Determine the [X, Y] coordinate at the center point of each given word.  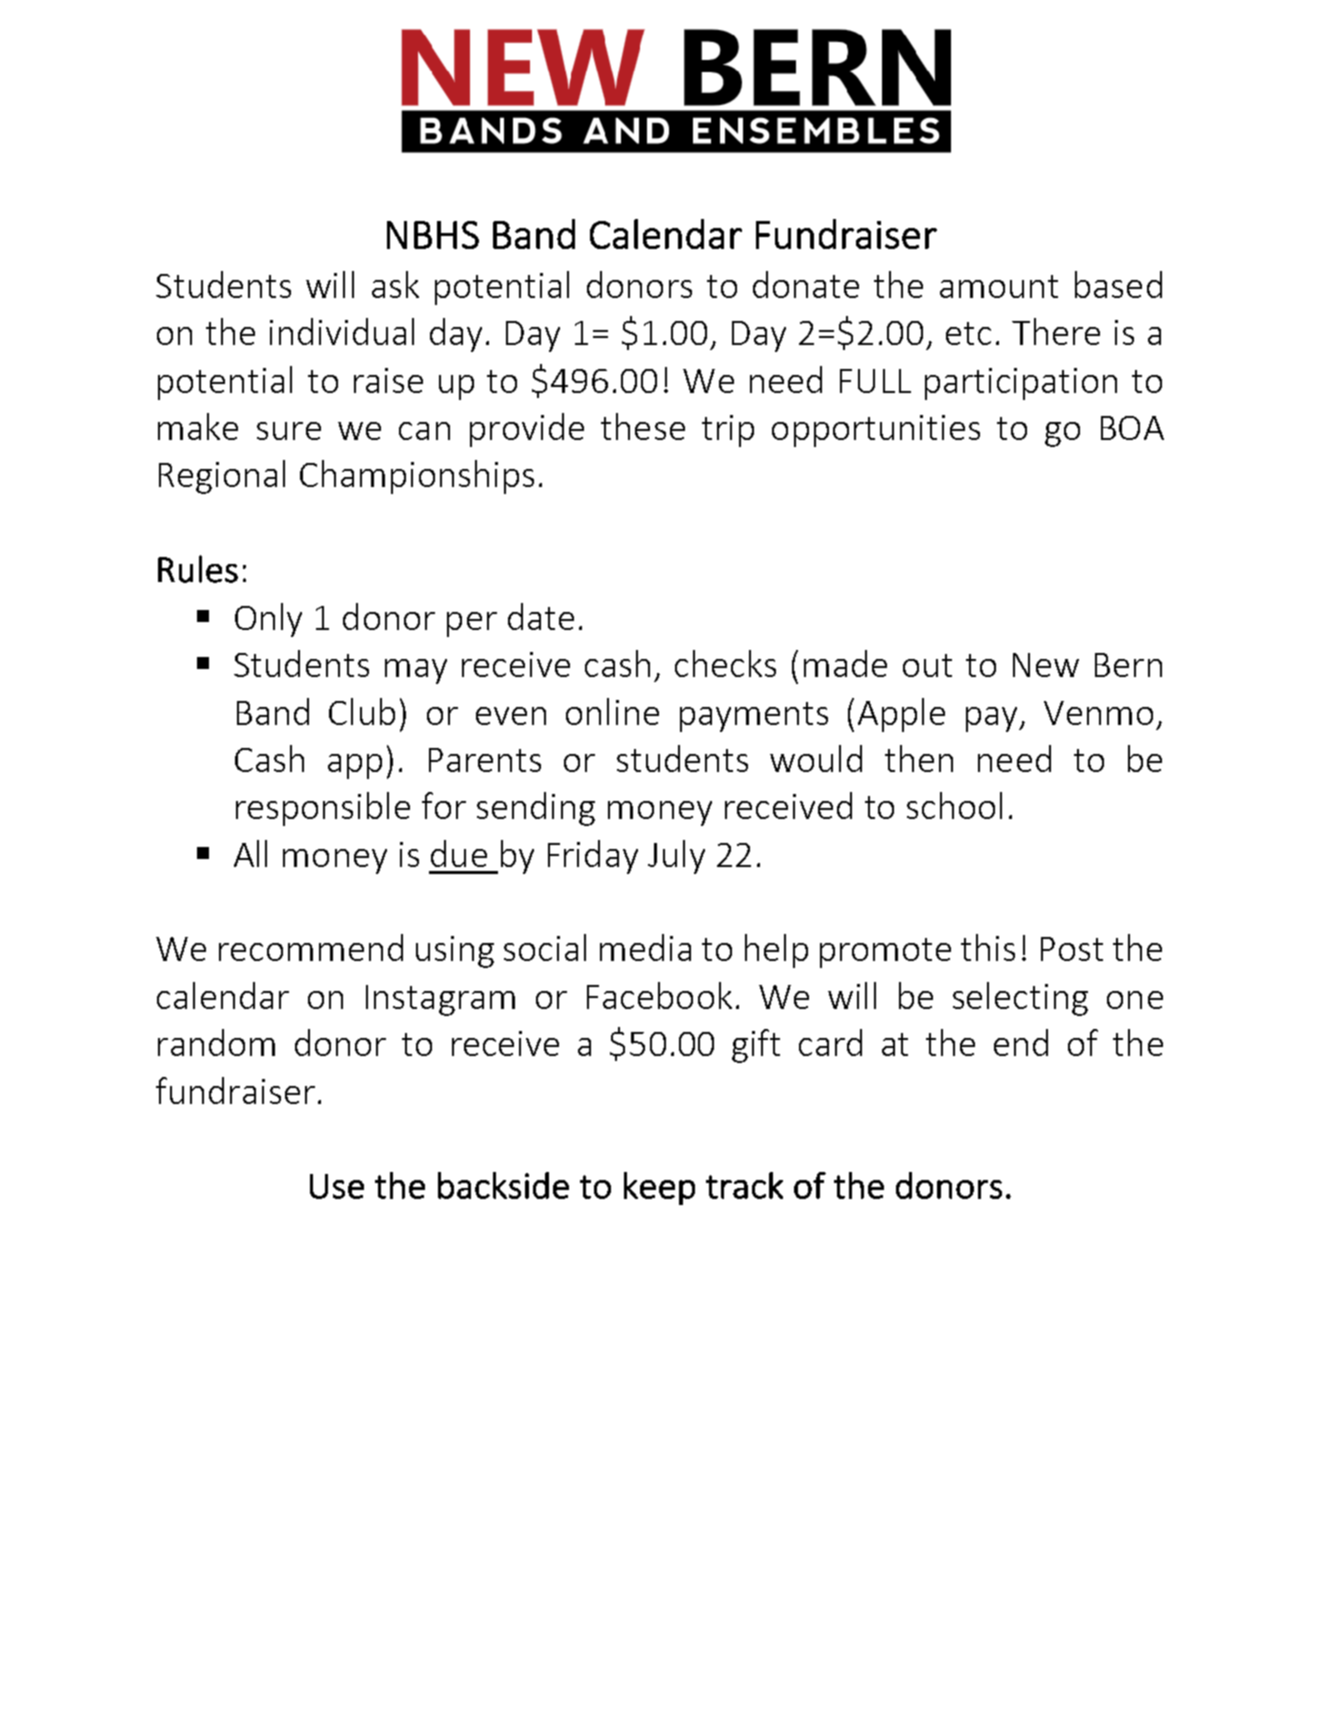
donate [806, 284]
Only [268, 620]
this [988, 947]
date [541, 616]
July [676, 857]
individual [342, 331]
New [1046, 665]
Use [337, 1186]
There [1056, 331]
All [250, 853]
